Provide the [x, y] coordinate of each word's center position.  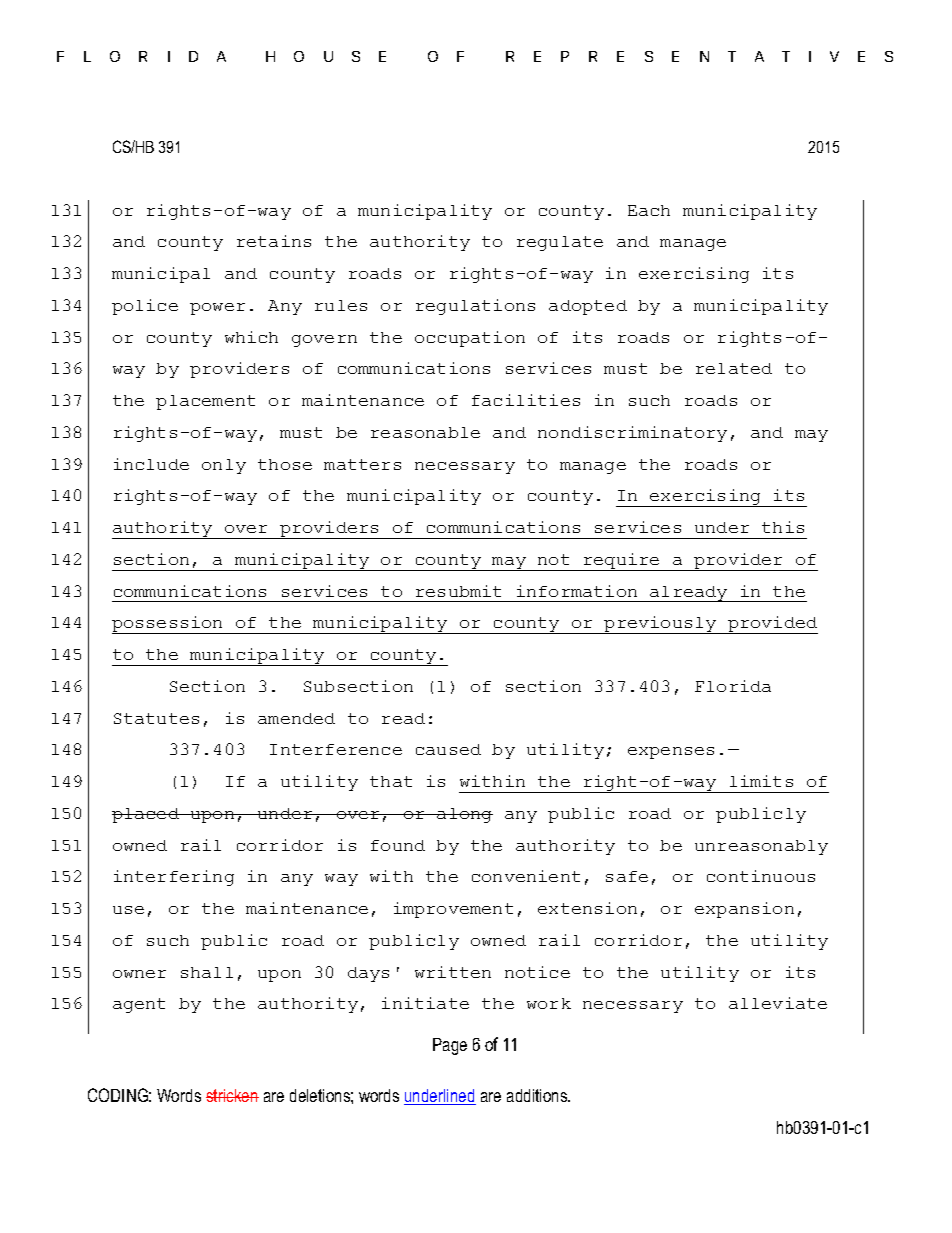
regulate [560, 243]
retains [274, 241]
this [783, 527]
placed [146, 815]
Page [450, 1046]
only [224, 466]
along [464, 815]
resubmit [458, 591]
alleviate [778, 1003]
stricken [232, 1095]
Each [649, 210]
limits [761, 781]
